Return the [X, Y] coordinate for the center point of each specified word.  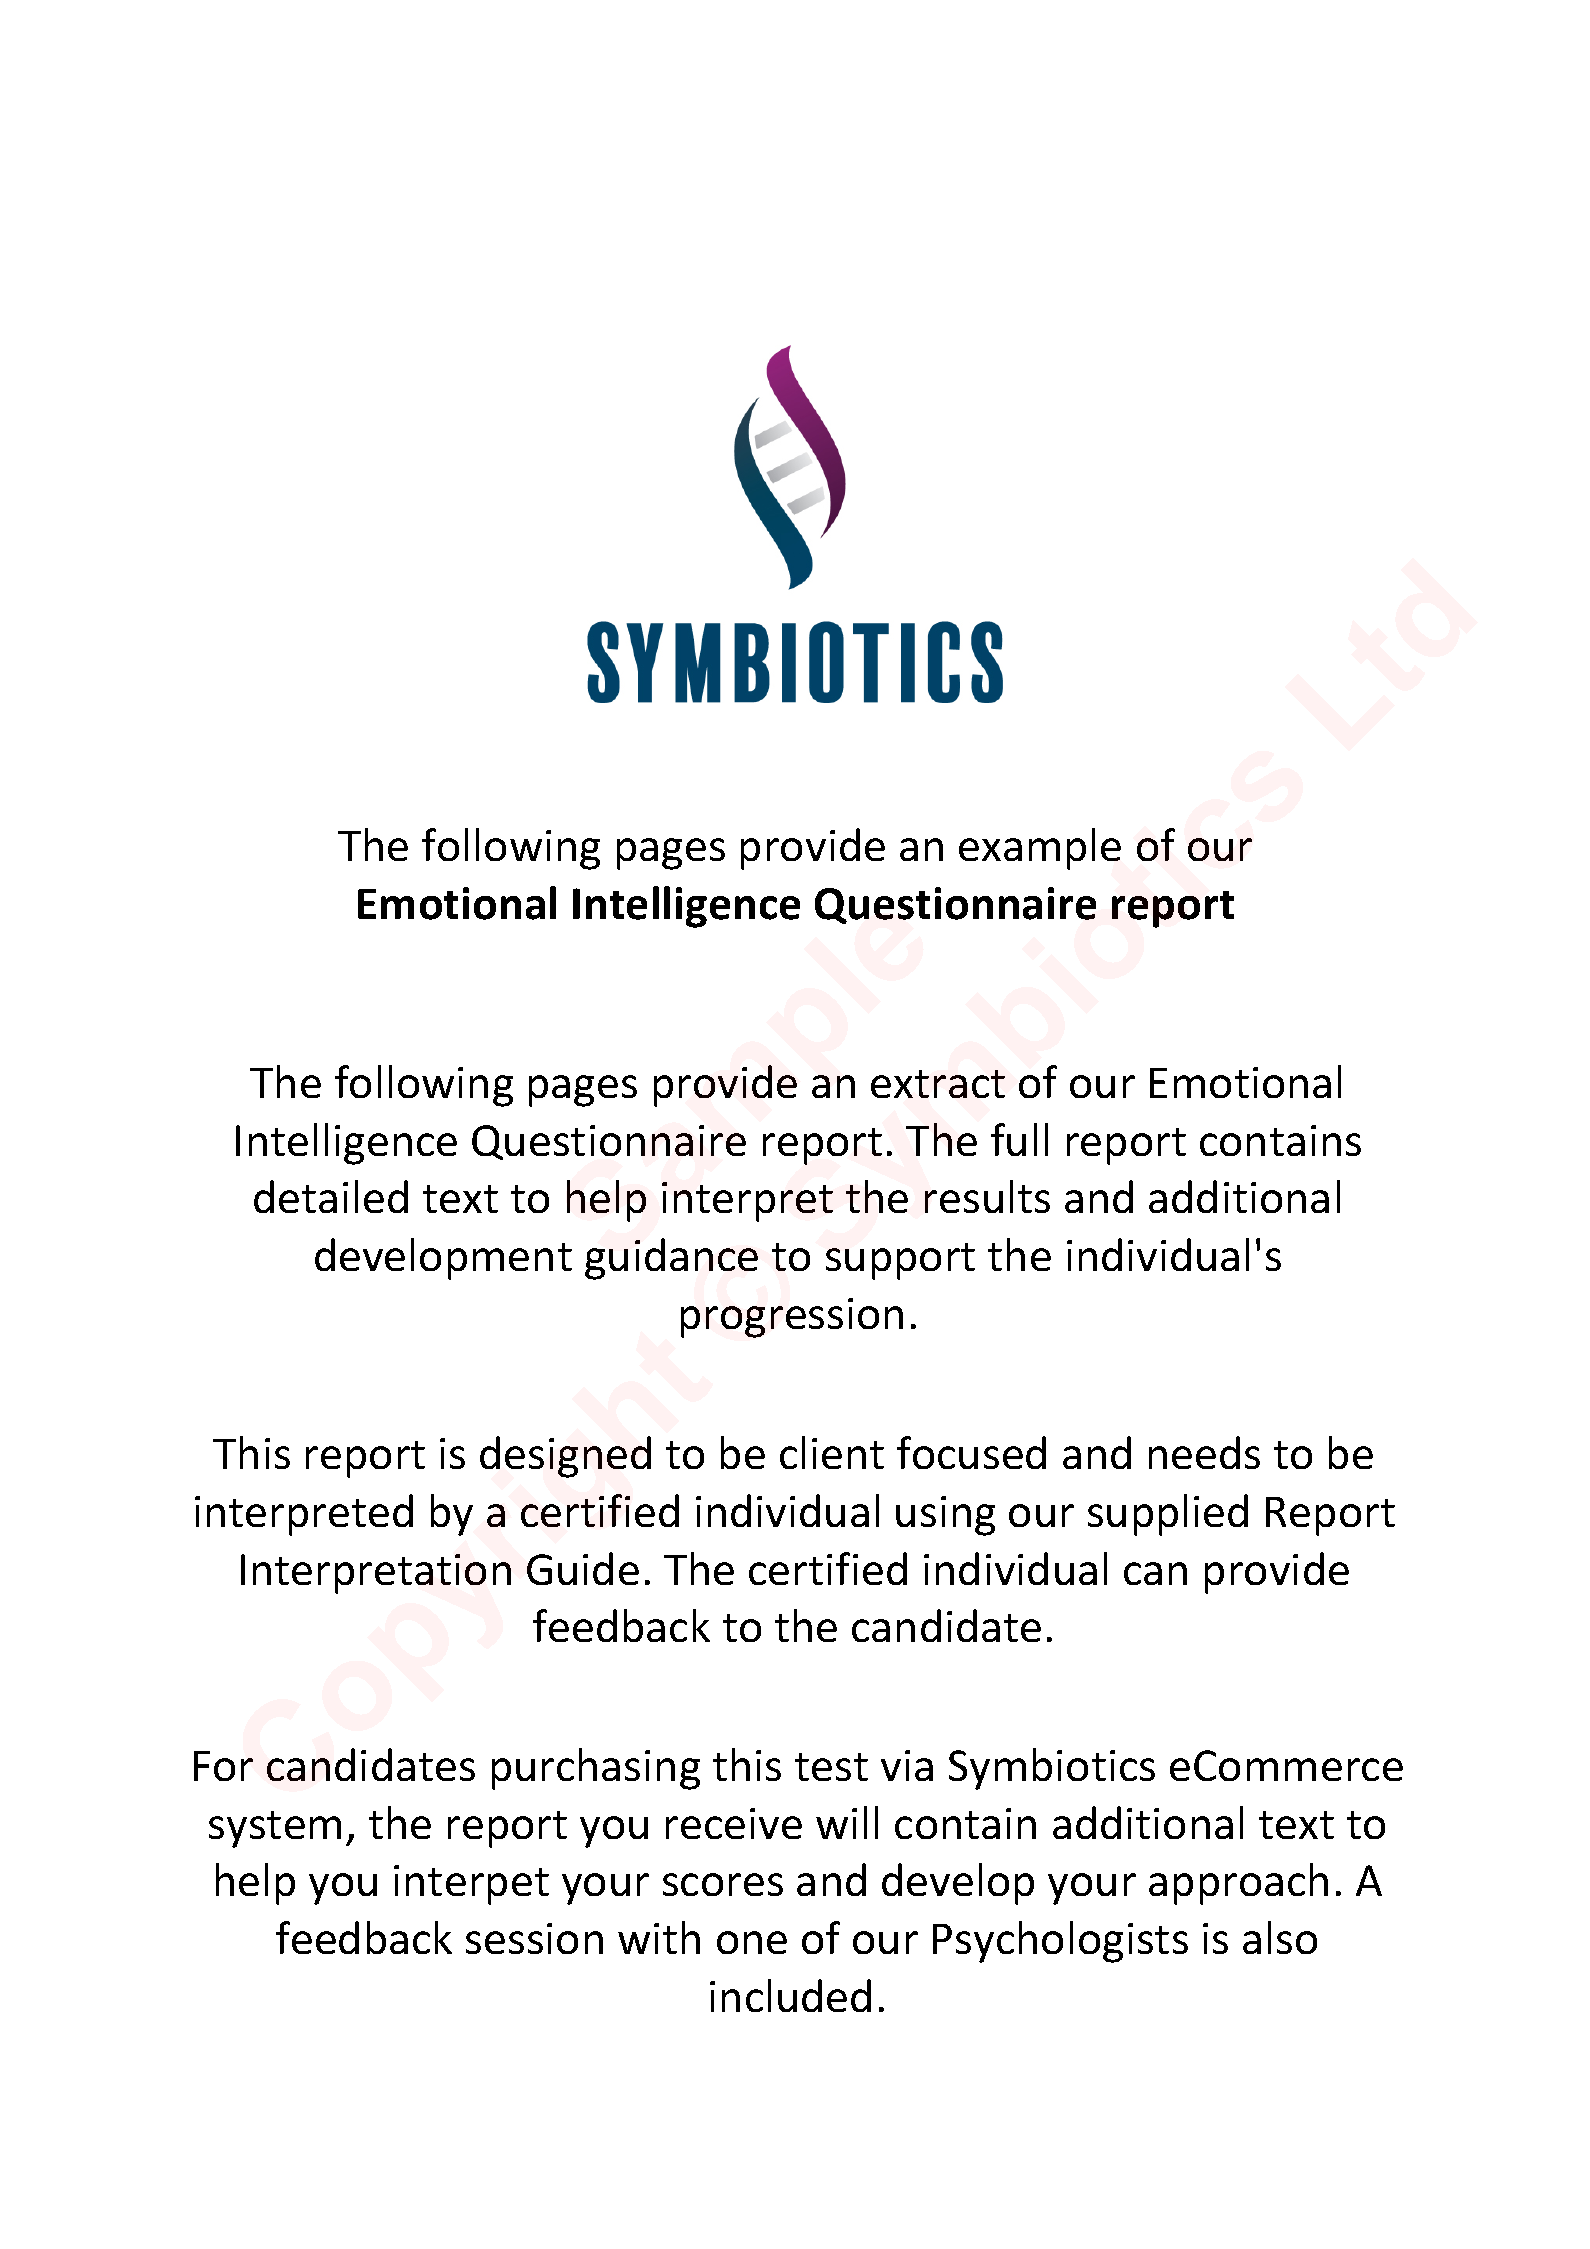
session [534, 1938]
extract [938, 1084]
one [752, 1942]
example [1040, 849]
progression [792, 1318]
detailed [331, 1196]
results [987, 1196]
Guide [583, 1568]
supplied [1168, 1515]
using [945, 1516]
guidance [671, 1259]
